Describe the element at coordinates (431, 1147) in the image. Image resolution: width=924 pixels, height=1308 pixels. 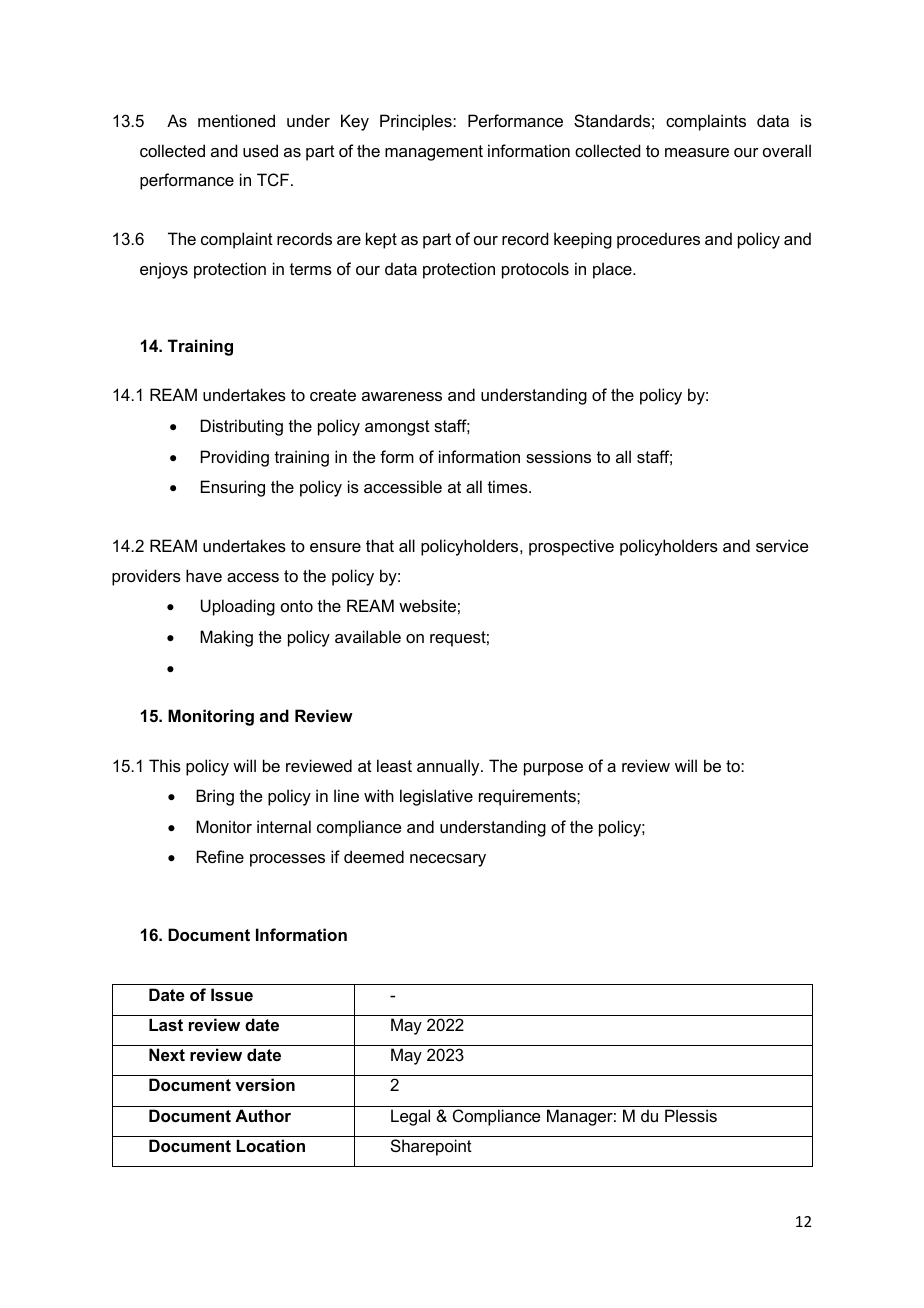
I see `Sharepoint` at that location.
